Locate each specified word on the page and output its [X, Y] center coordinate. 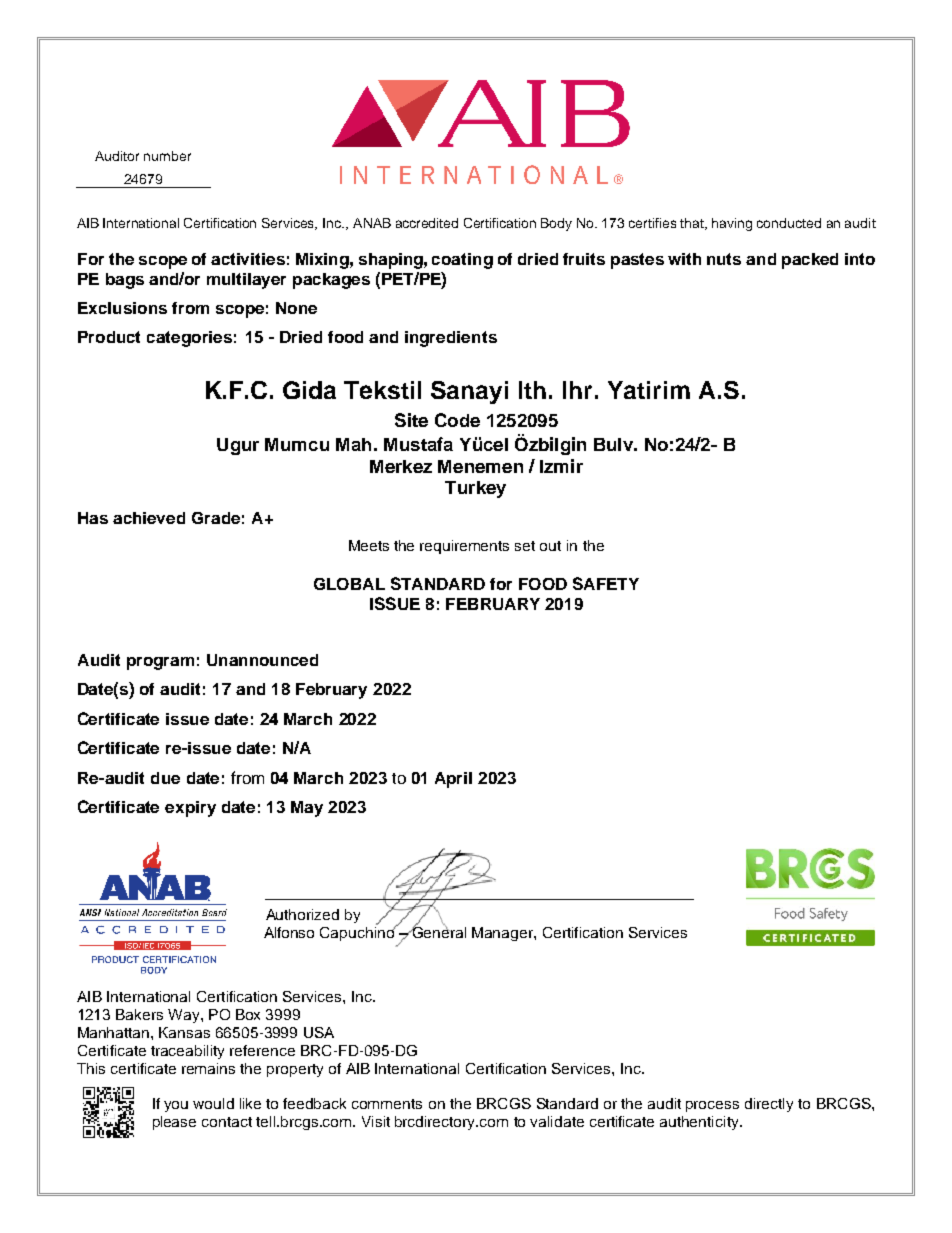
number [167, 156]
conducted [789, 223]
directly [769, 1105]
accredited [427, 223]
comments [387, 1104]
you [176, 1106]
